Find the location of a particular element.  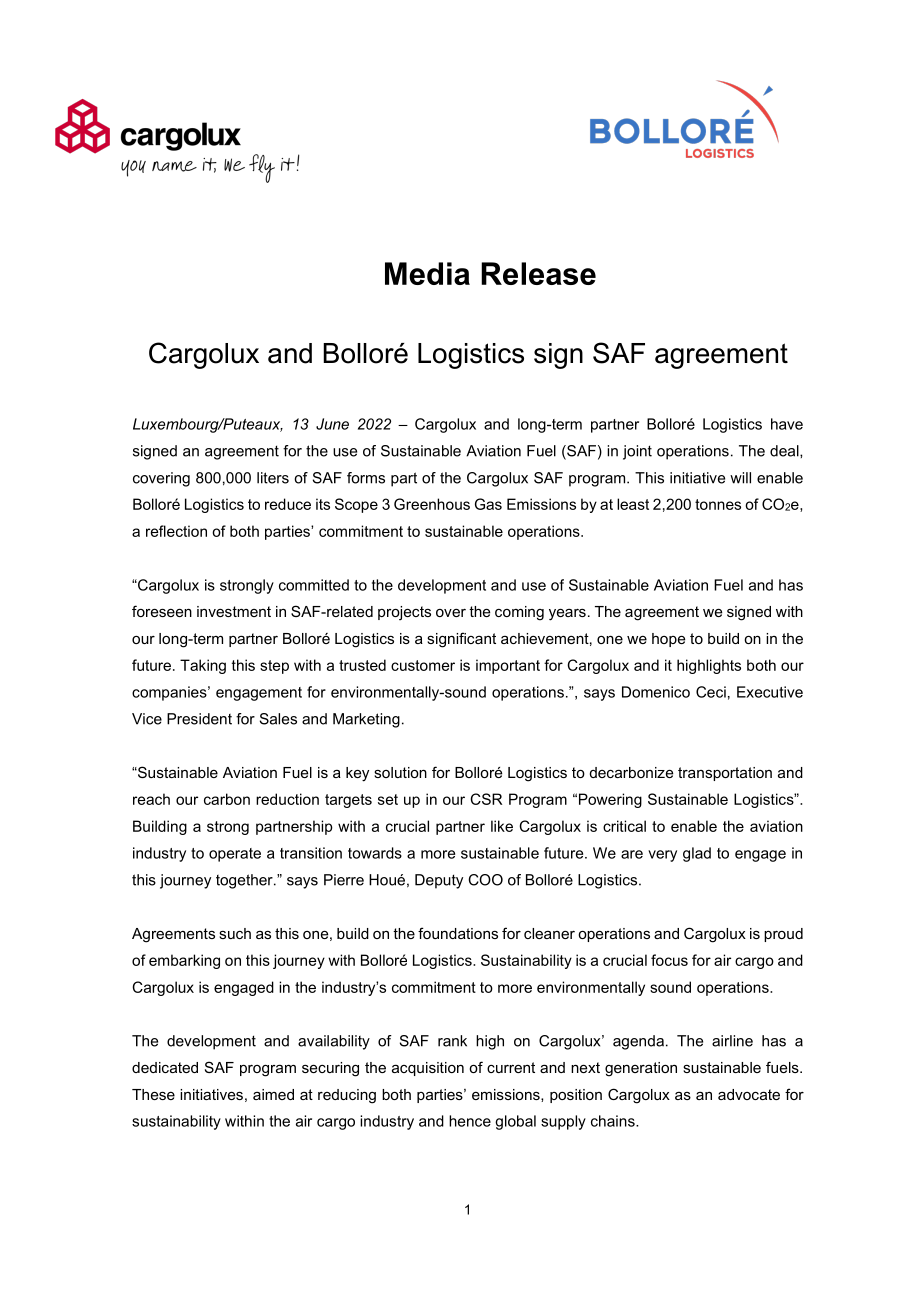

glad is located at coordinates (697, 854).
